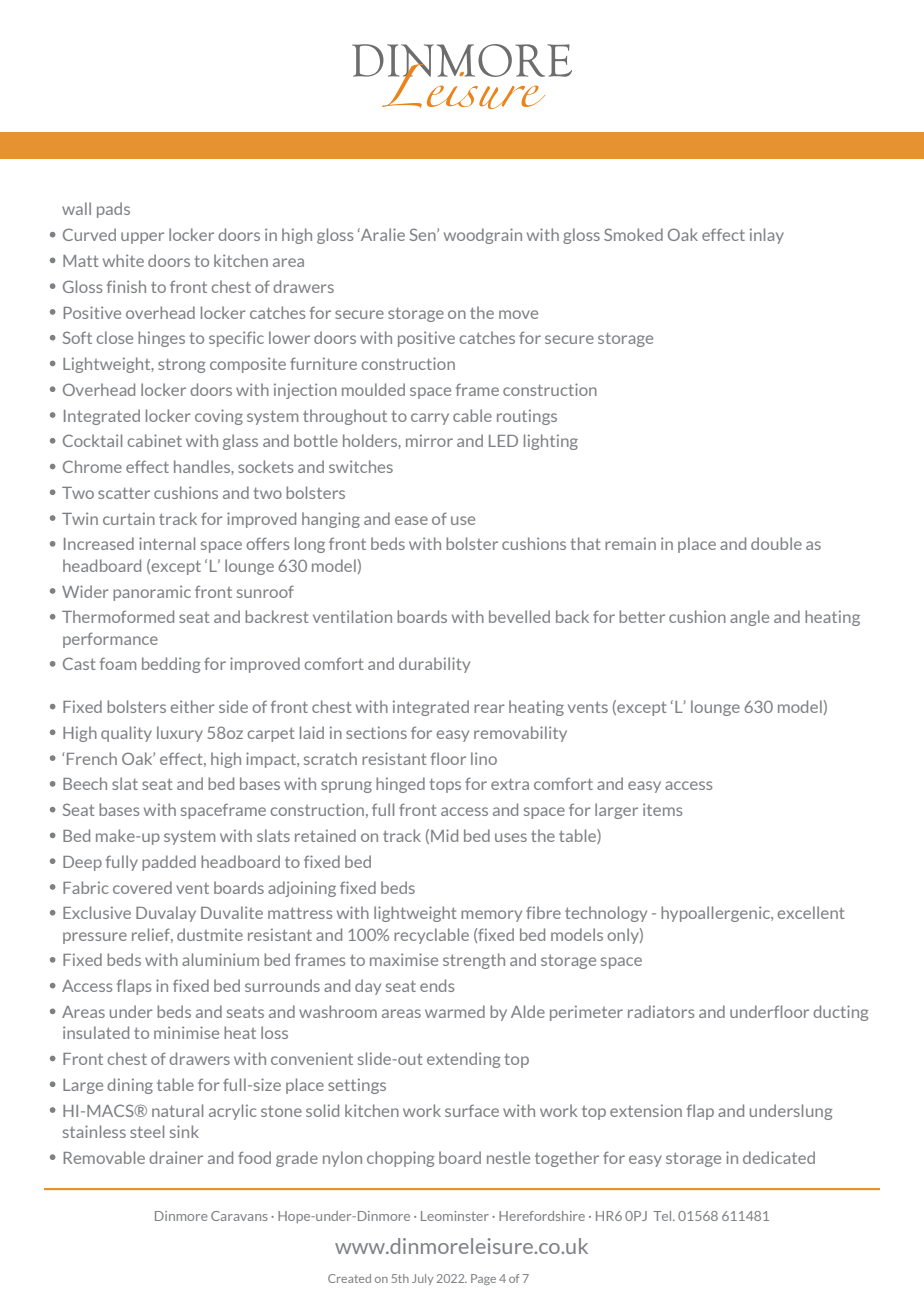 This screenshot has width=924, height=1308. Describe the element at coordinates (455, 1011) in the screenshot. I see `warmed` at that location.
